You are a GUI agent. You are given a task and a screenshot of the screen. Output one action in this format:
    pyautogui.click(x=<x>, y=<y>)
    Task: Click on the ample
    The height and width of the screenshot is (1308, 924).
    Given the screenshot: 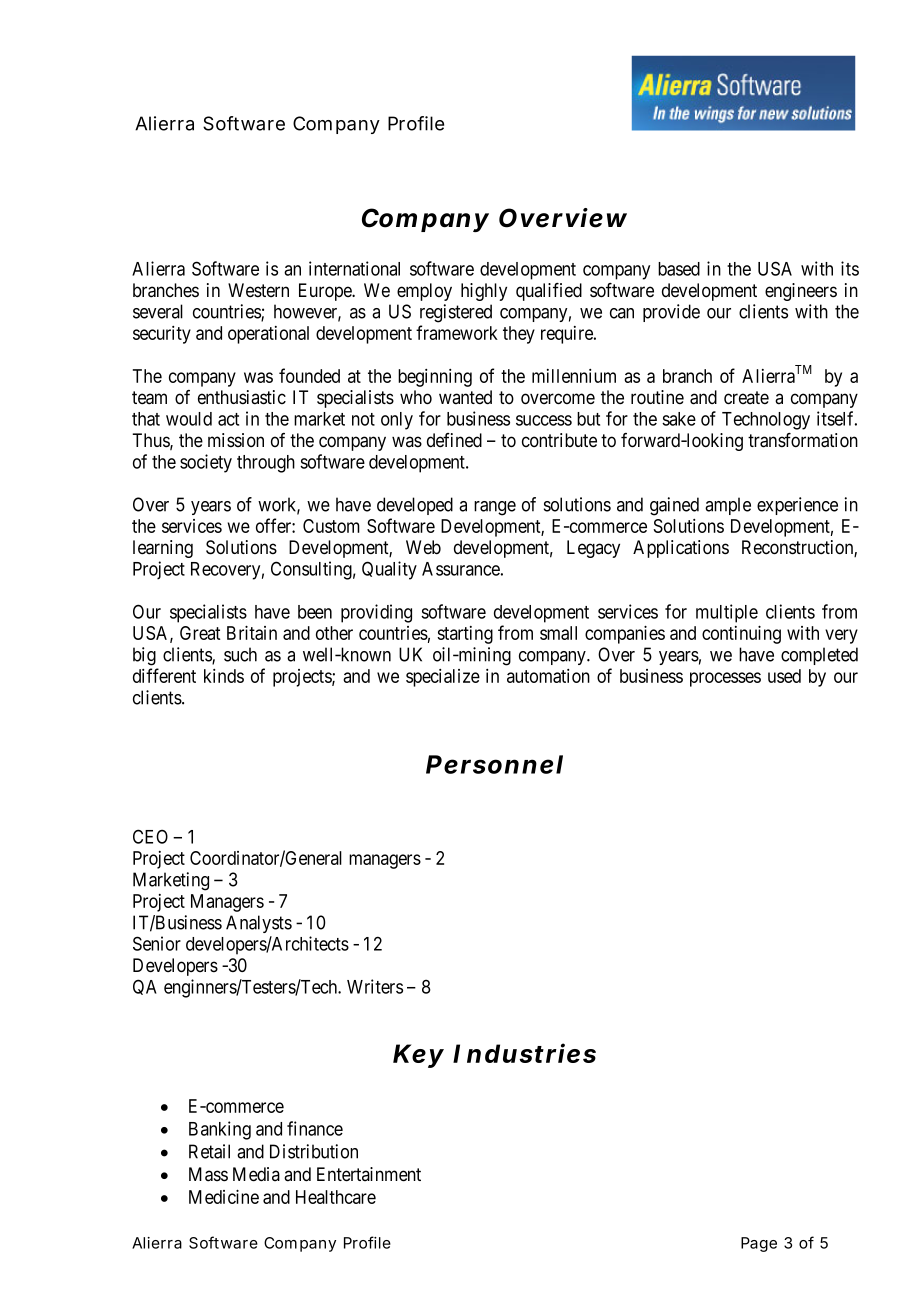 What is the action you would take?
    pyautogui.click(x=728, y=506)
